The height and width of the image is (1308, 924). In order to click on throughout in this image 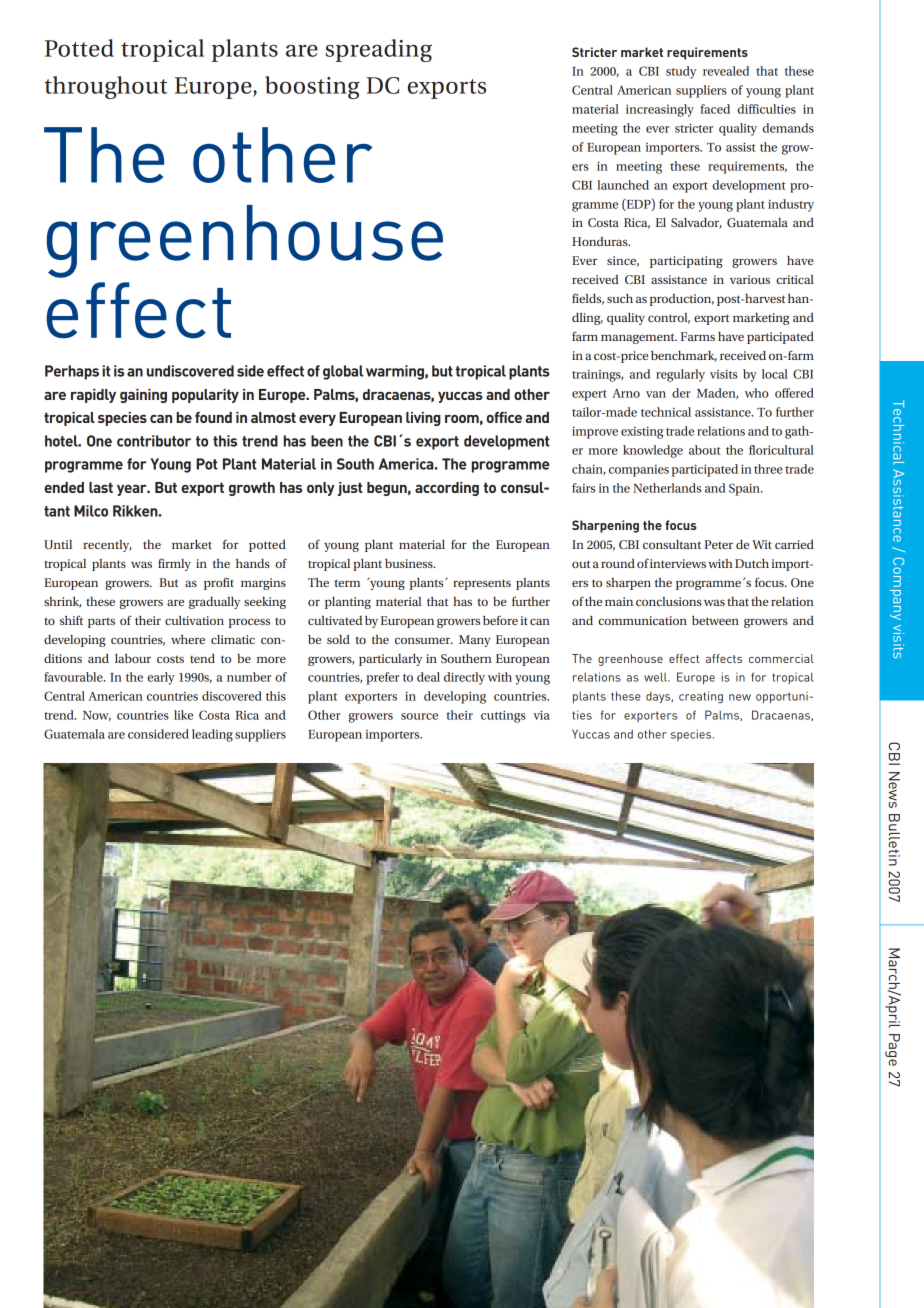, I will do `click(106, 87)`.
